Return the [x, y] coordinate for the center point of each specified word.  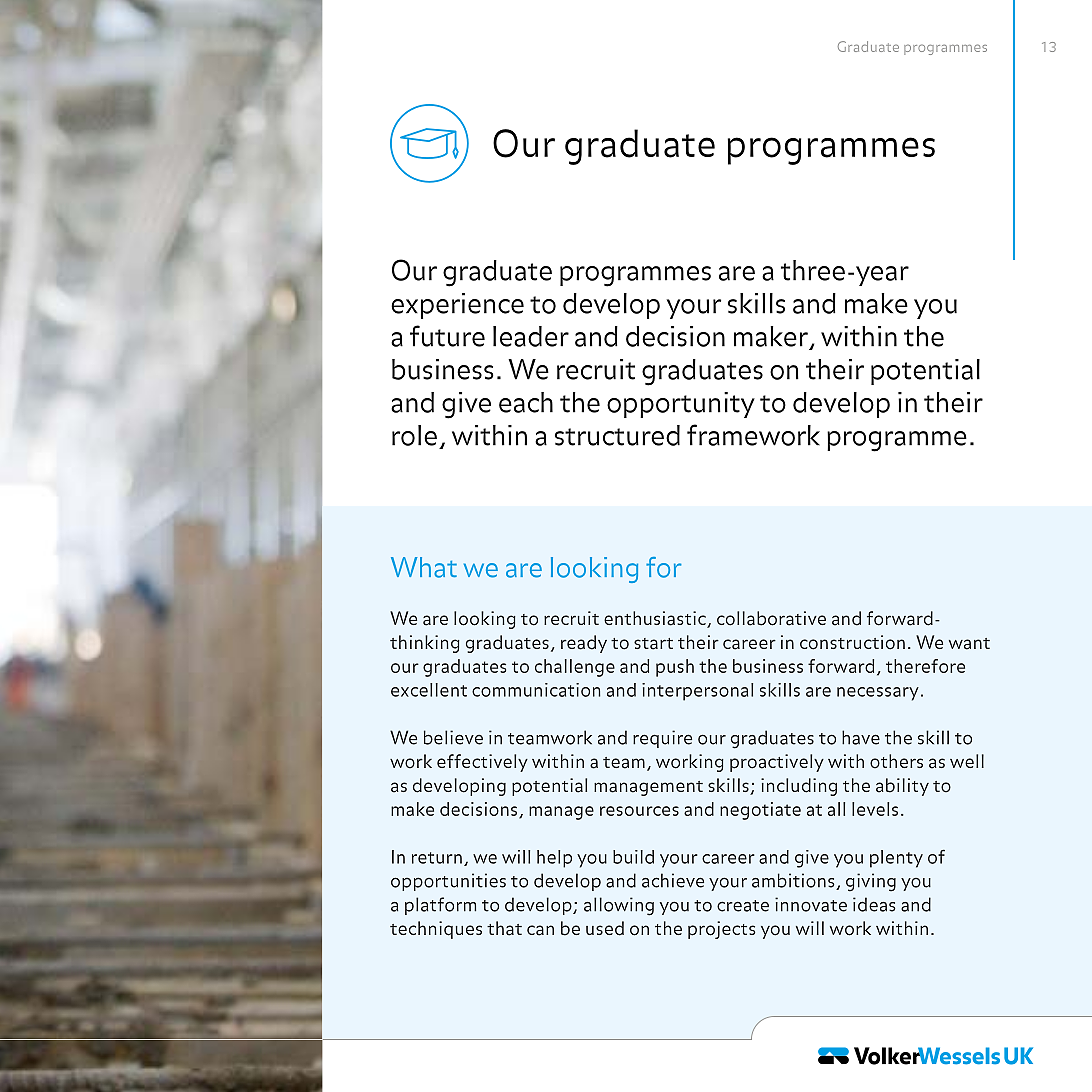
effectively [482, 763]
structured [617, 435]
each [526, 402]
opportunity [681, 405]
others [896, 761]
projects [721, 930]
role [414, 435]
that [504, 928]
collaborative [771, 618]
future [447, 336]
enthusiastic [656, 619]
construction [852, 642]
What [424, 567]
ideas [874, 904]
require [662, 739]
